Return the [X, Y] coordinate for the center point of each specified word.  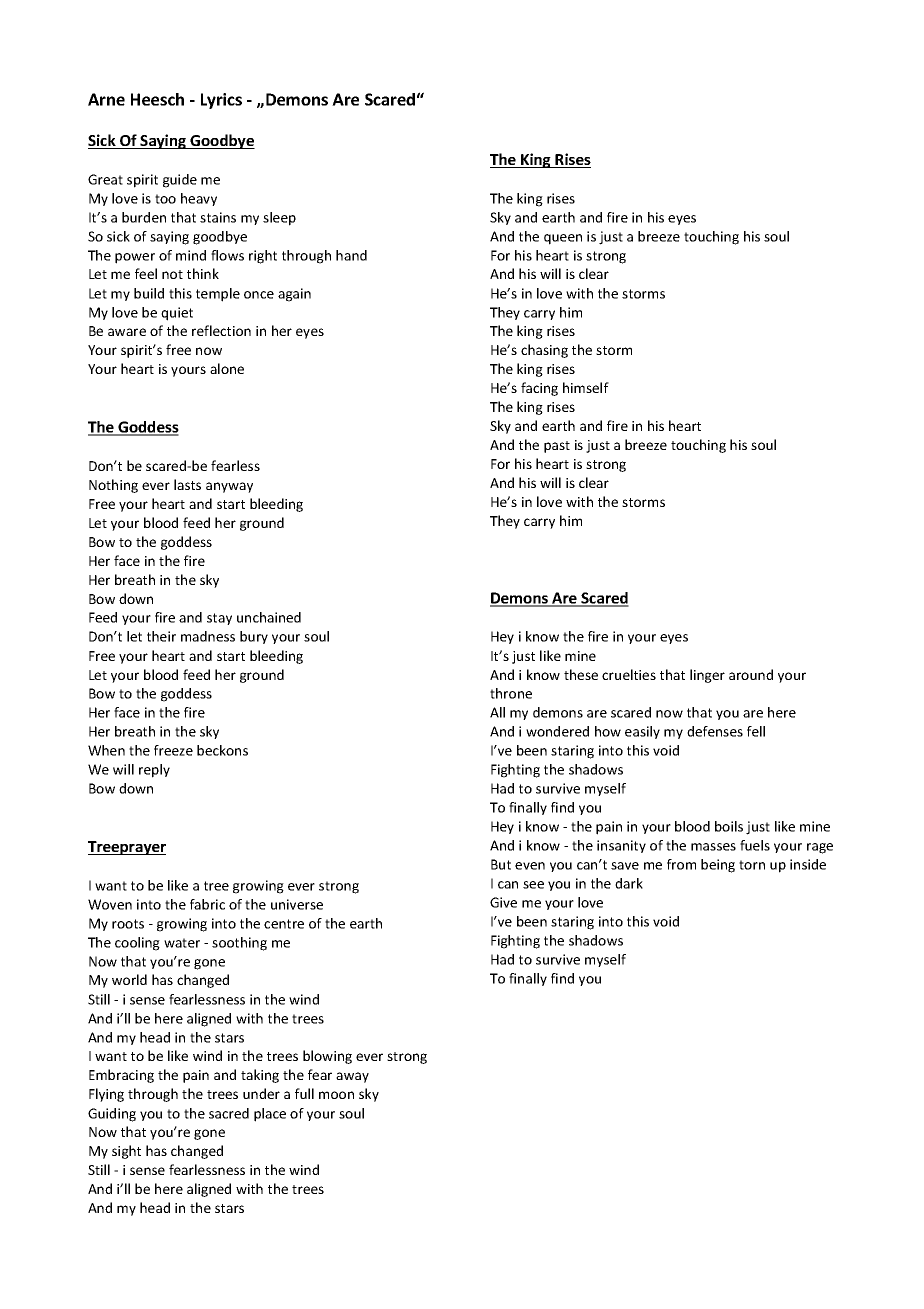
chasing [544, 351]
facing [539, 389]
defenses [715, 731]
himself [586, 387]
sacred [229, 1113]
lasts [187, 484]
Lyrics [221, 101]
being [718, 866]
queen [563, 239]
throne [511, 693]
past [557, 447]
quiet [177, 314]
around [751, 674]
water [182, 943]
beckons [222, 750]
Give [503, 902]
